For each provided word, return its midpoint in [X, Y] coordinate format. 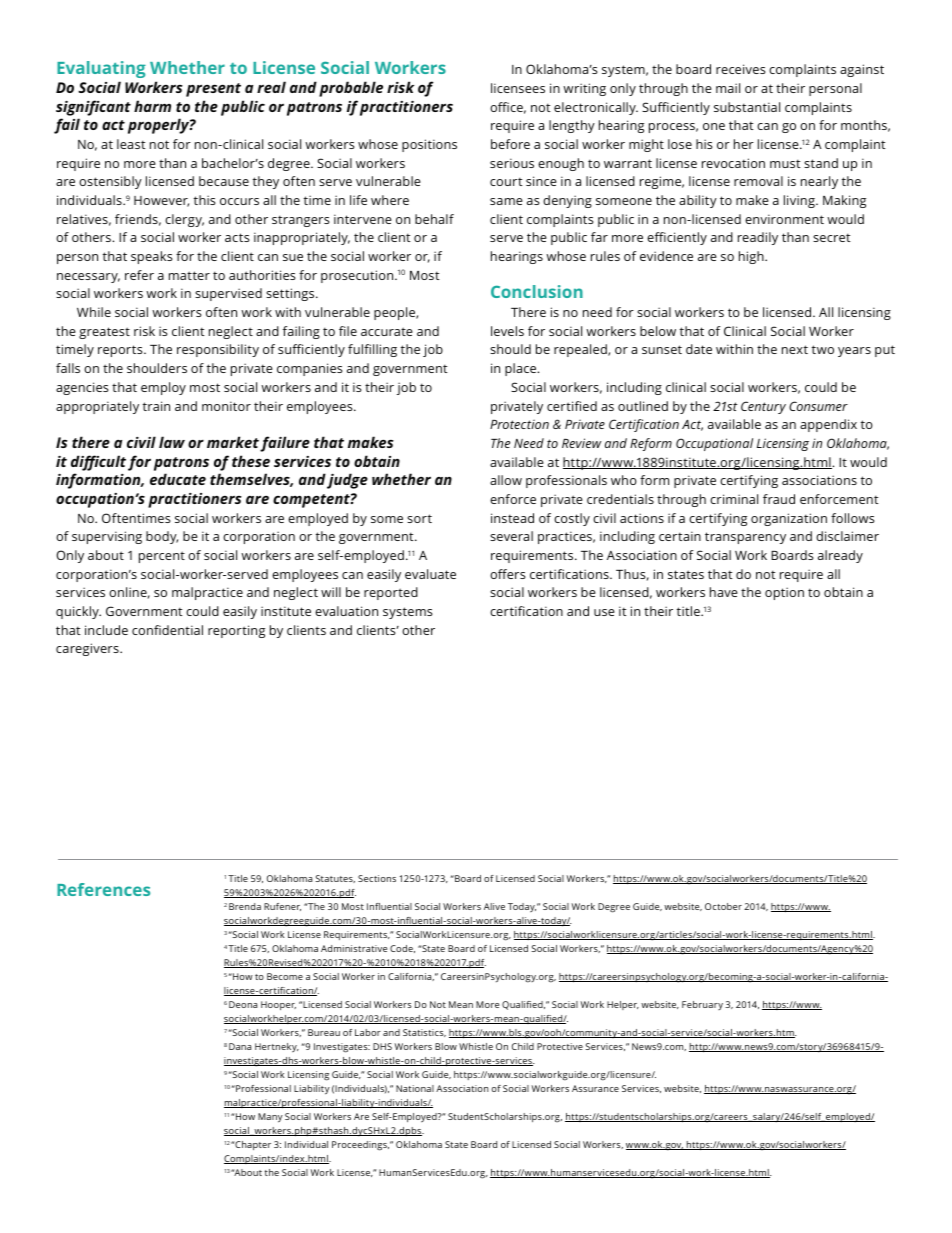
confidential [167, 630]
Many [270, 1118]
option [784, 593]
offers [508, 574]
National [415, 1088]
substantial [747, 107]
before [510, 144]
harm [152, 106]
